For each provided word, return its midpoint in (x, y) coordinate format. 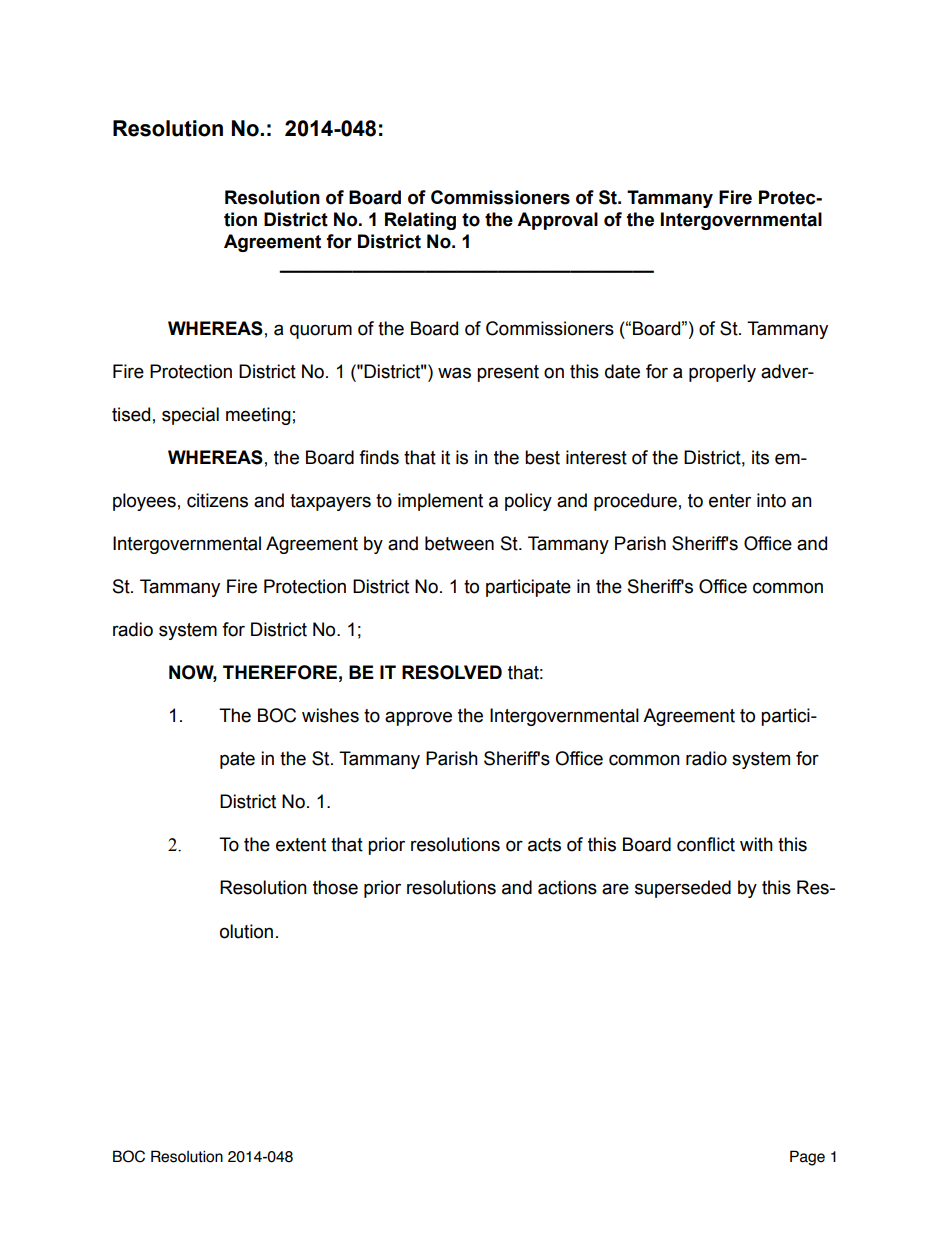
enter (730, 501)
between (459, 543)
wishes (330, 715)
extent (301, 845)
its (760, 457)
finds (379, 457)
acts (544, 845)
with (756, 844)
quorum (321, 331)
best (542, 457)
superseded (683, 889)
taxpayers (330, 502)
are (615, 889)
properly (722, 373)
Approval (557, 221)
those (335, 887)
